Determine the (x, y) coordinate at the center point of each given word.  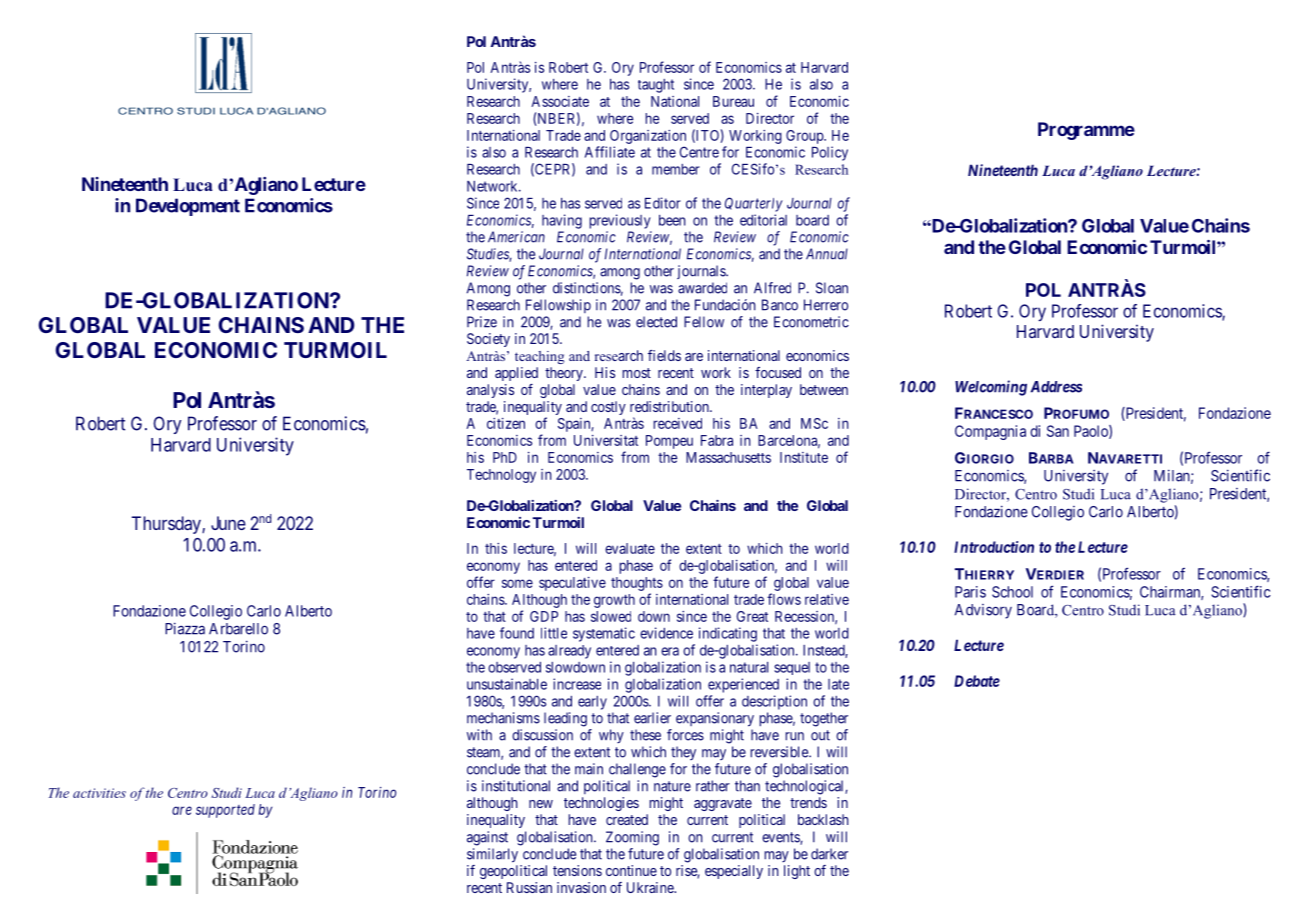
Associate (560, 101)
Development (188, 207)
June (228, 523)
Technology (501, 476)
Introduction (994, 547)
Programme (1086, 131)
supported (225, 811)
